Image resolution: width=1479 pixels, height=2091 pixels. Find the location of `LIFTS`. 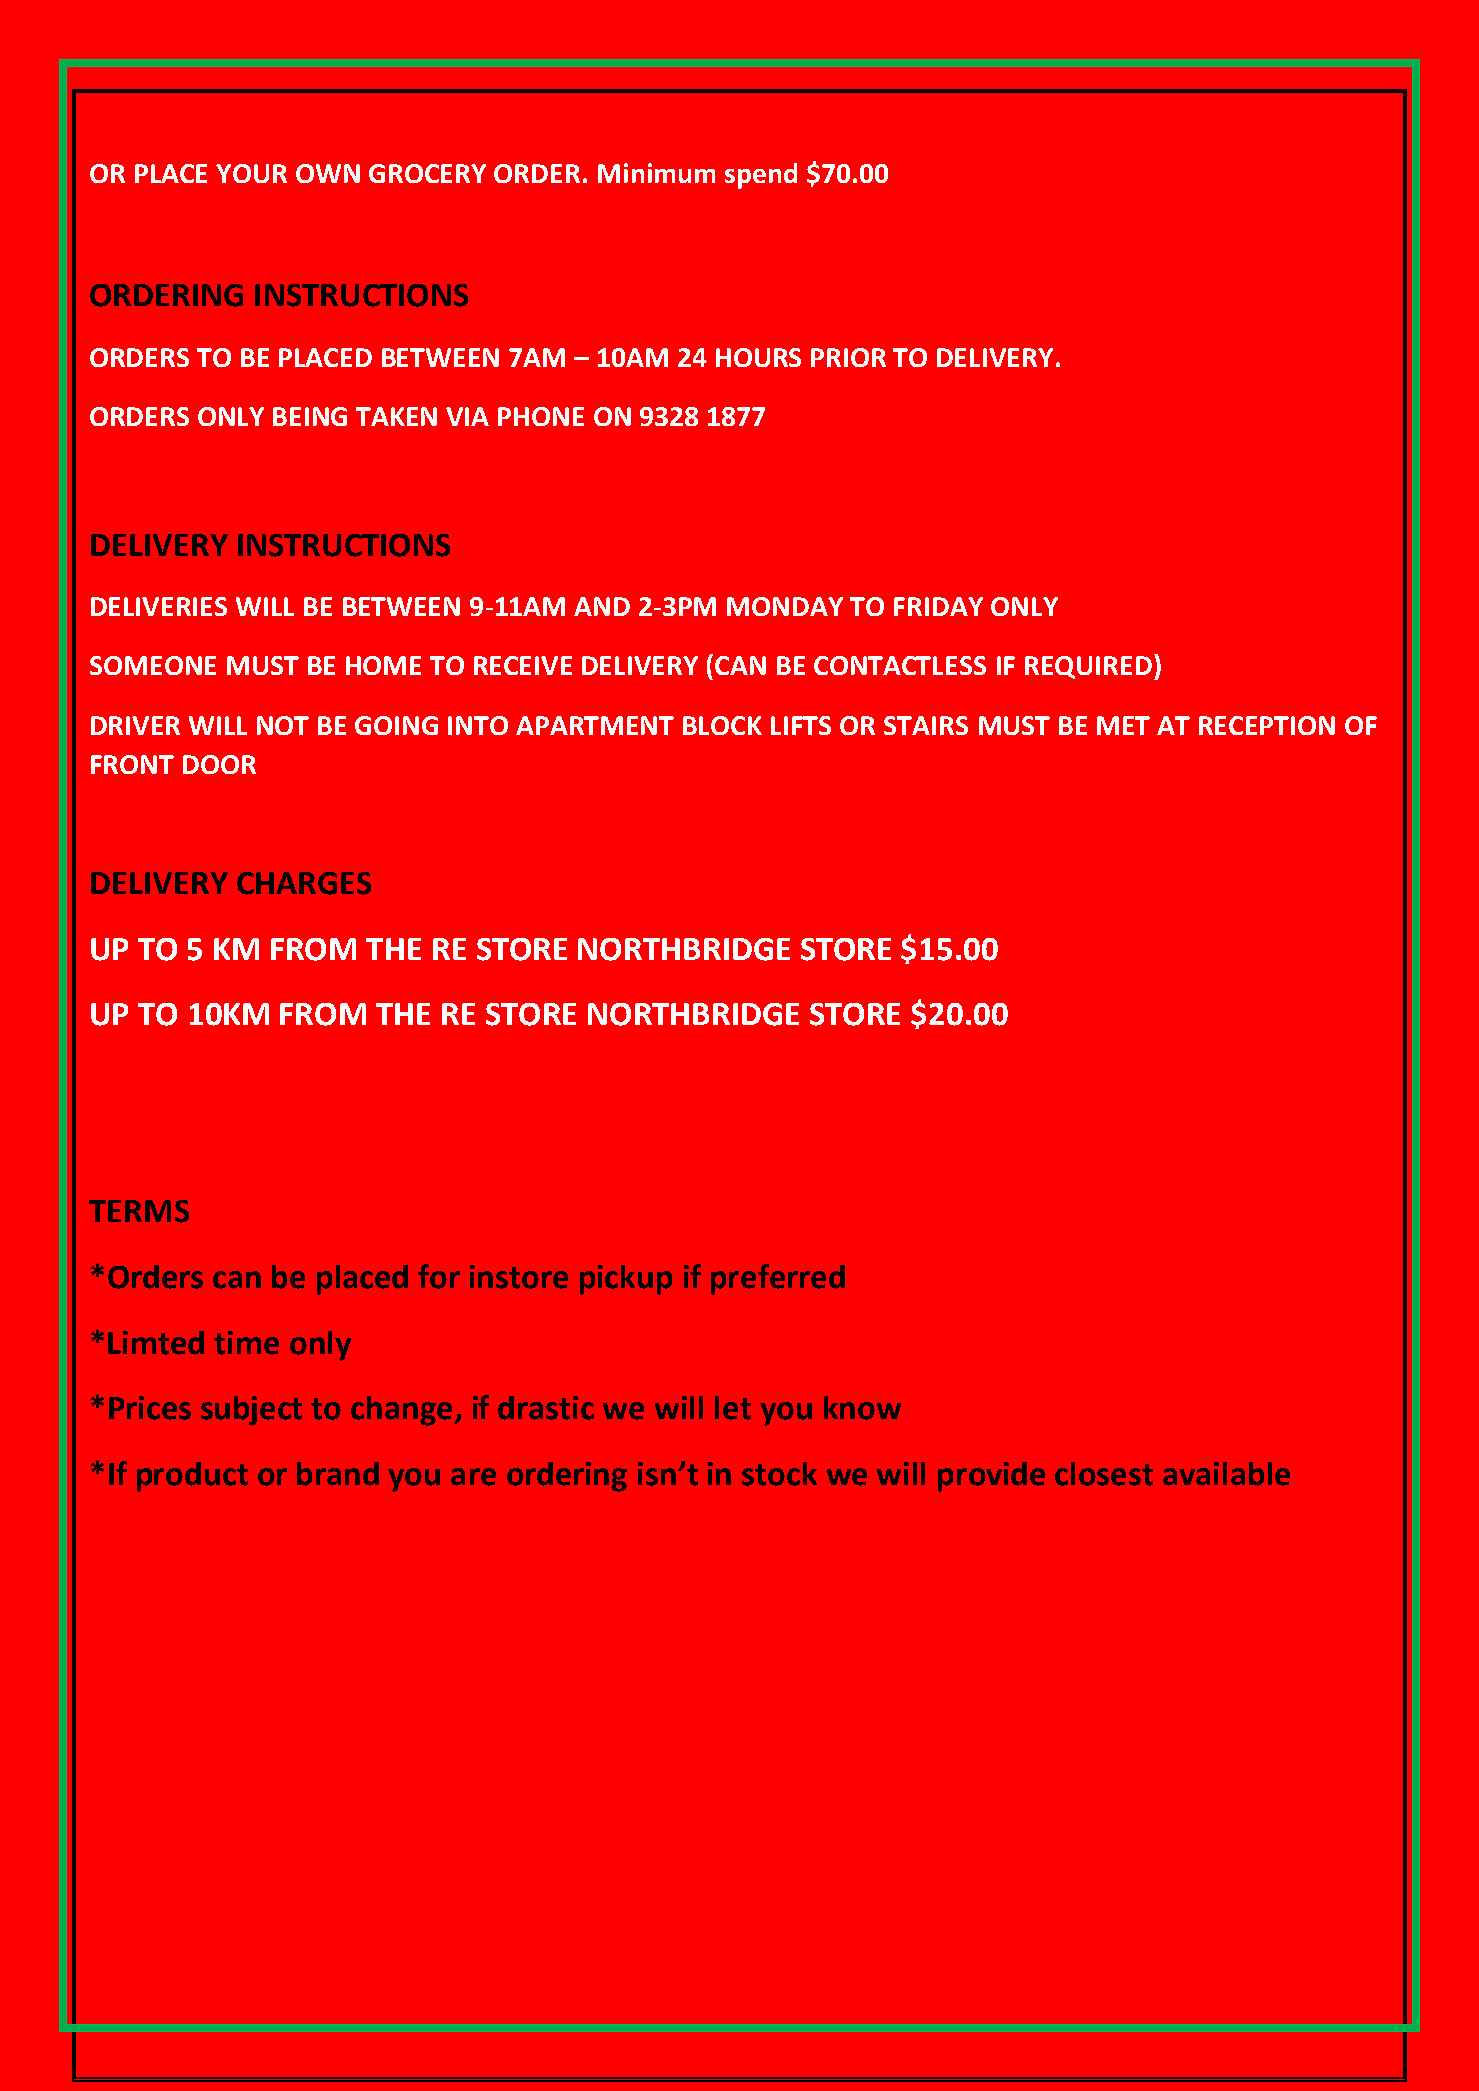

LIFTS is located at coordinates (801, 725).
